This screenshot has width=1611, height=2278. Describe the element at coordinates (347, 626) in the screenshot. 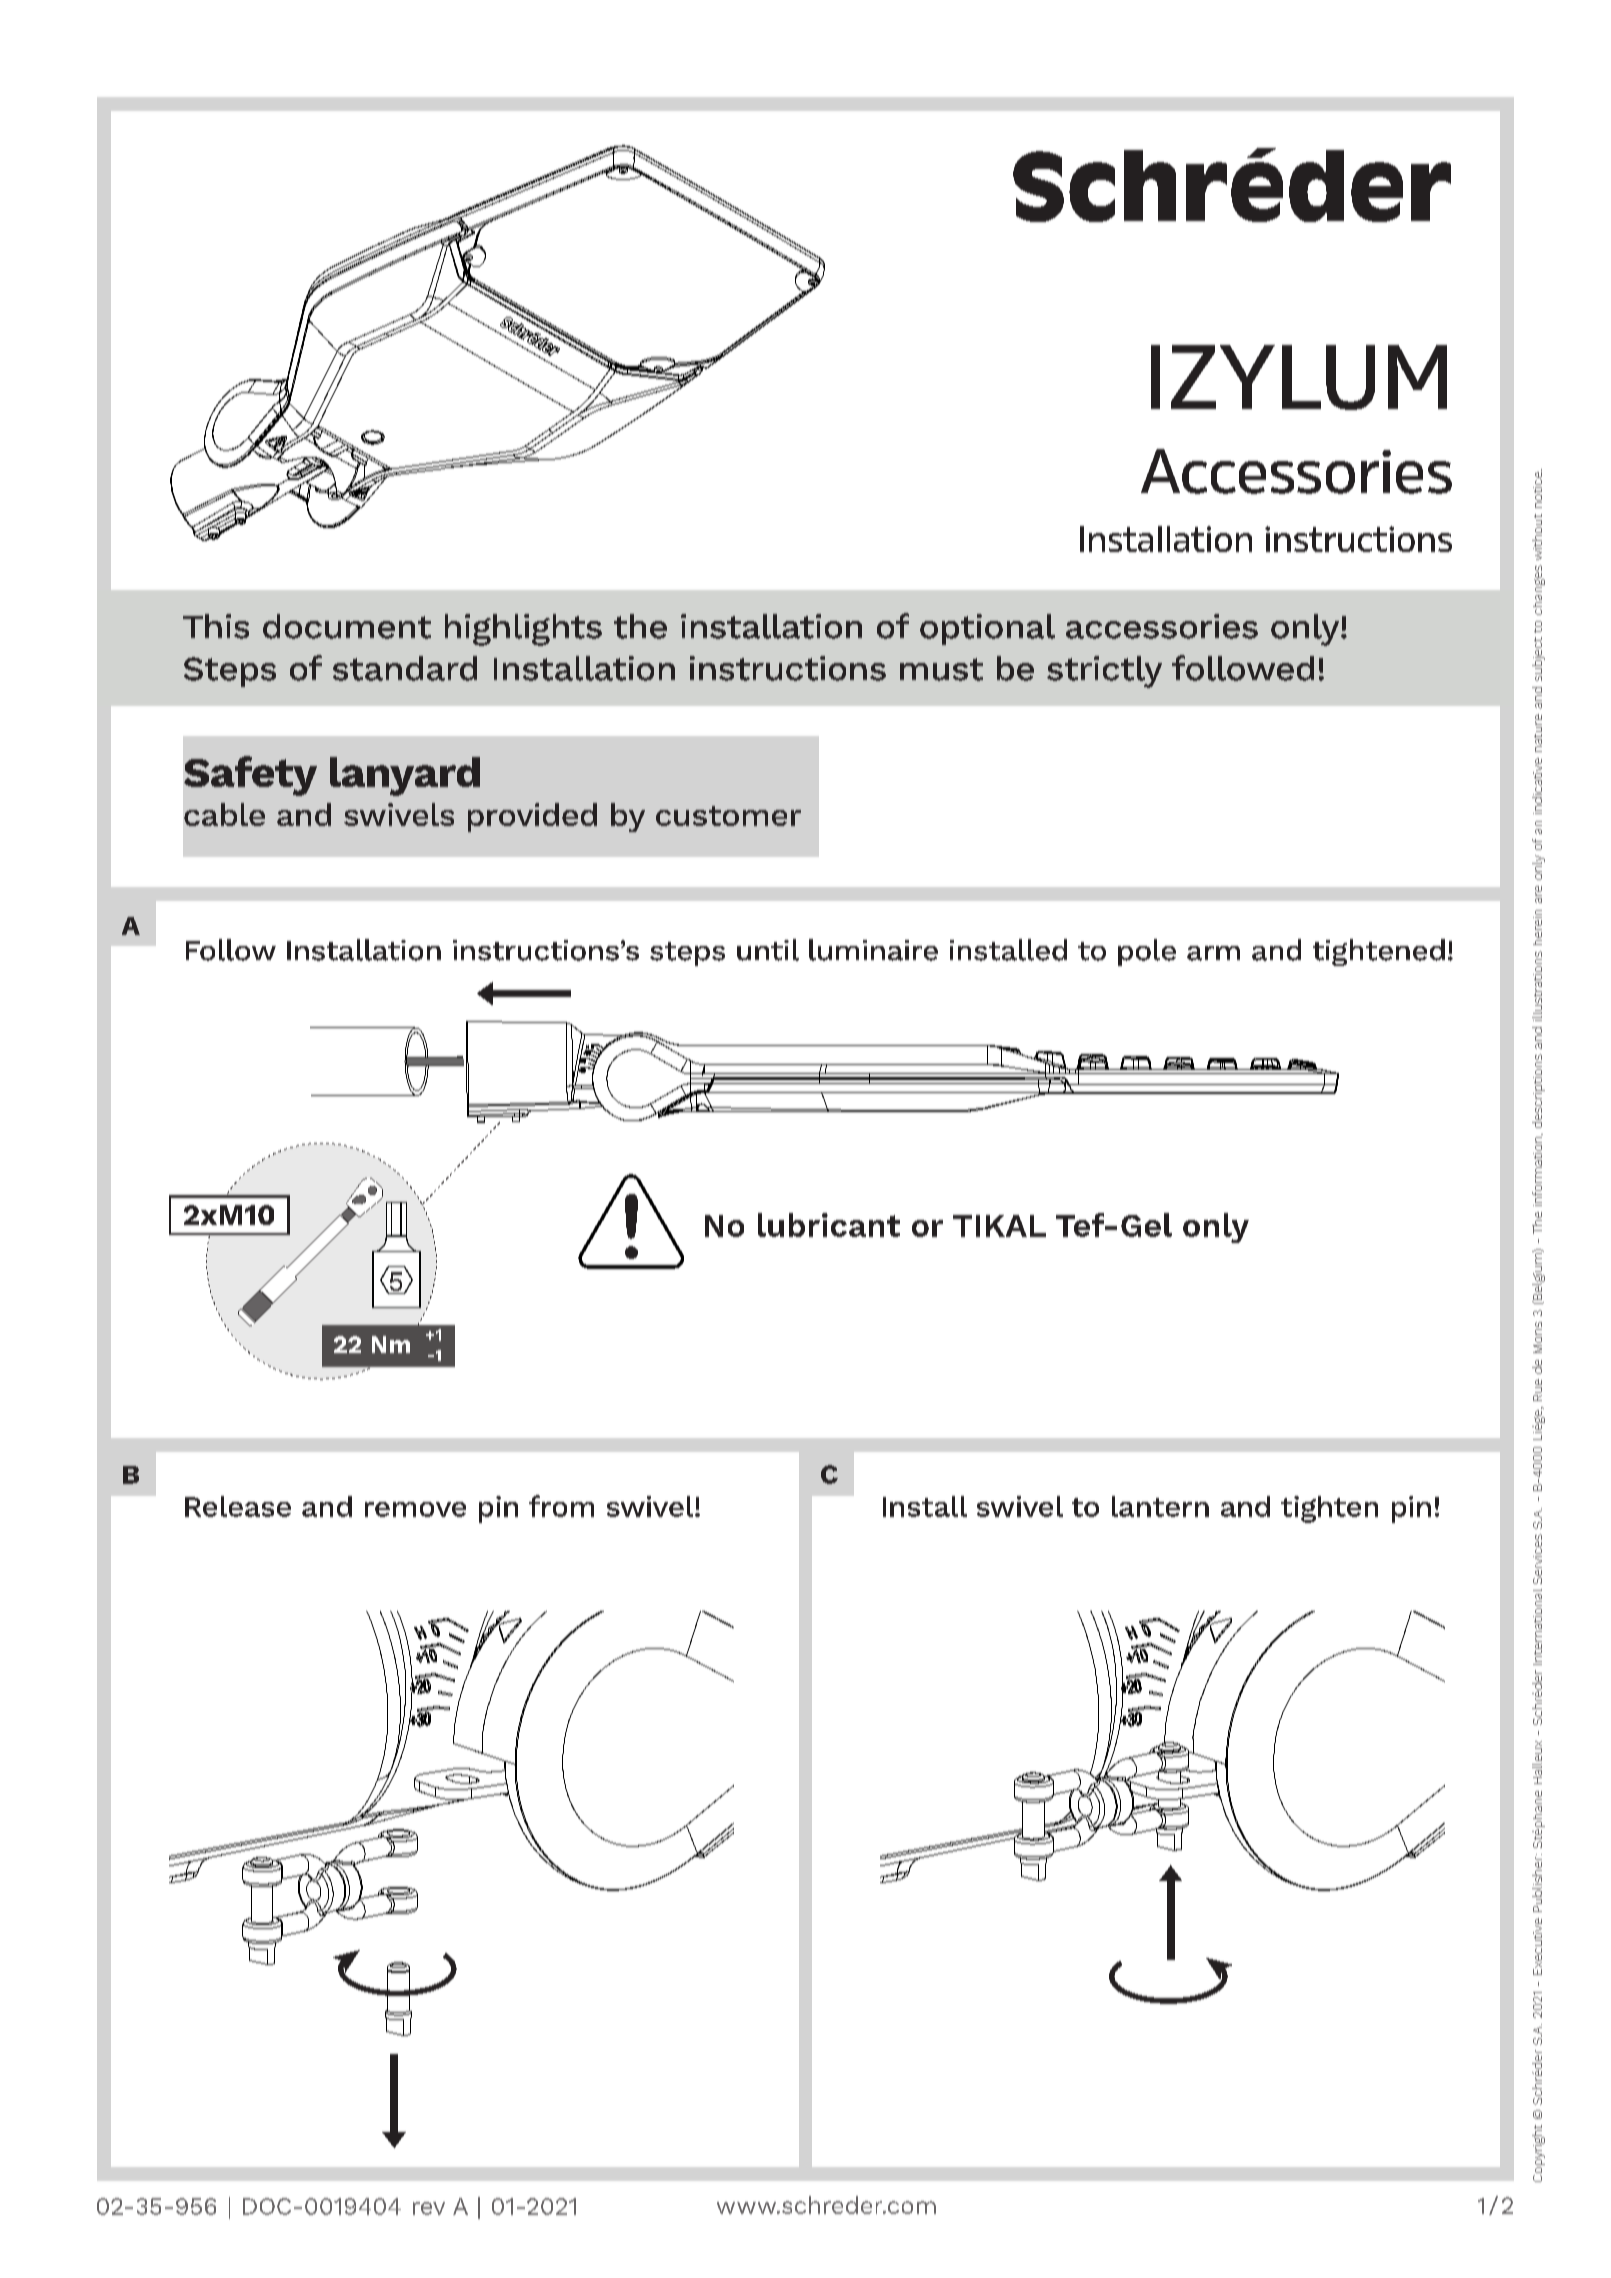

I see `document` at that location.
